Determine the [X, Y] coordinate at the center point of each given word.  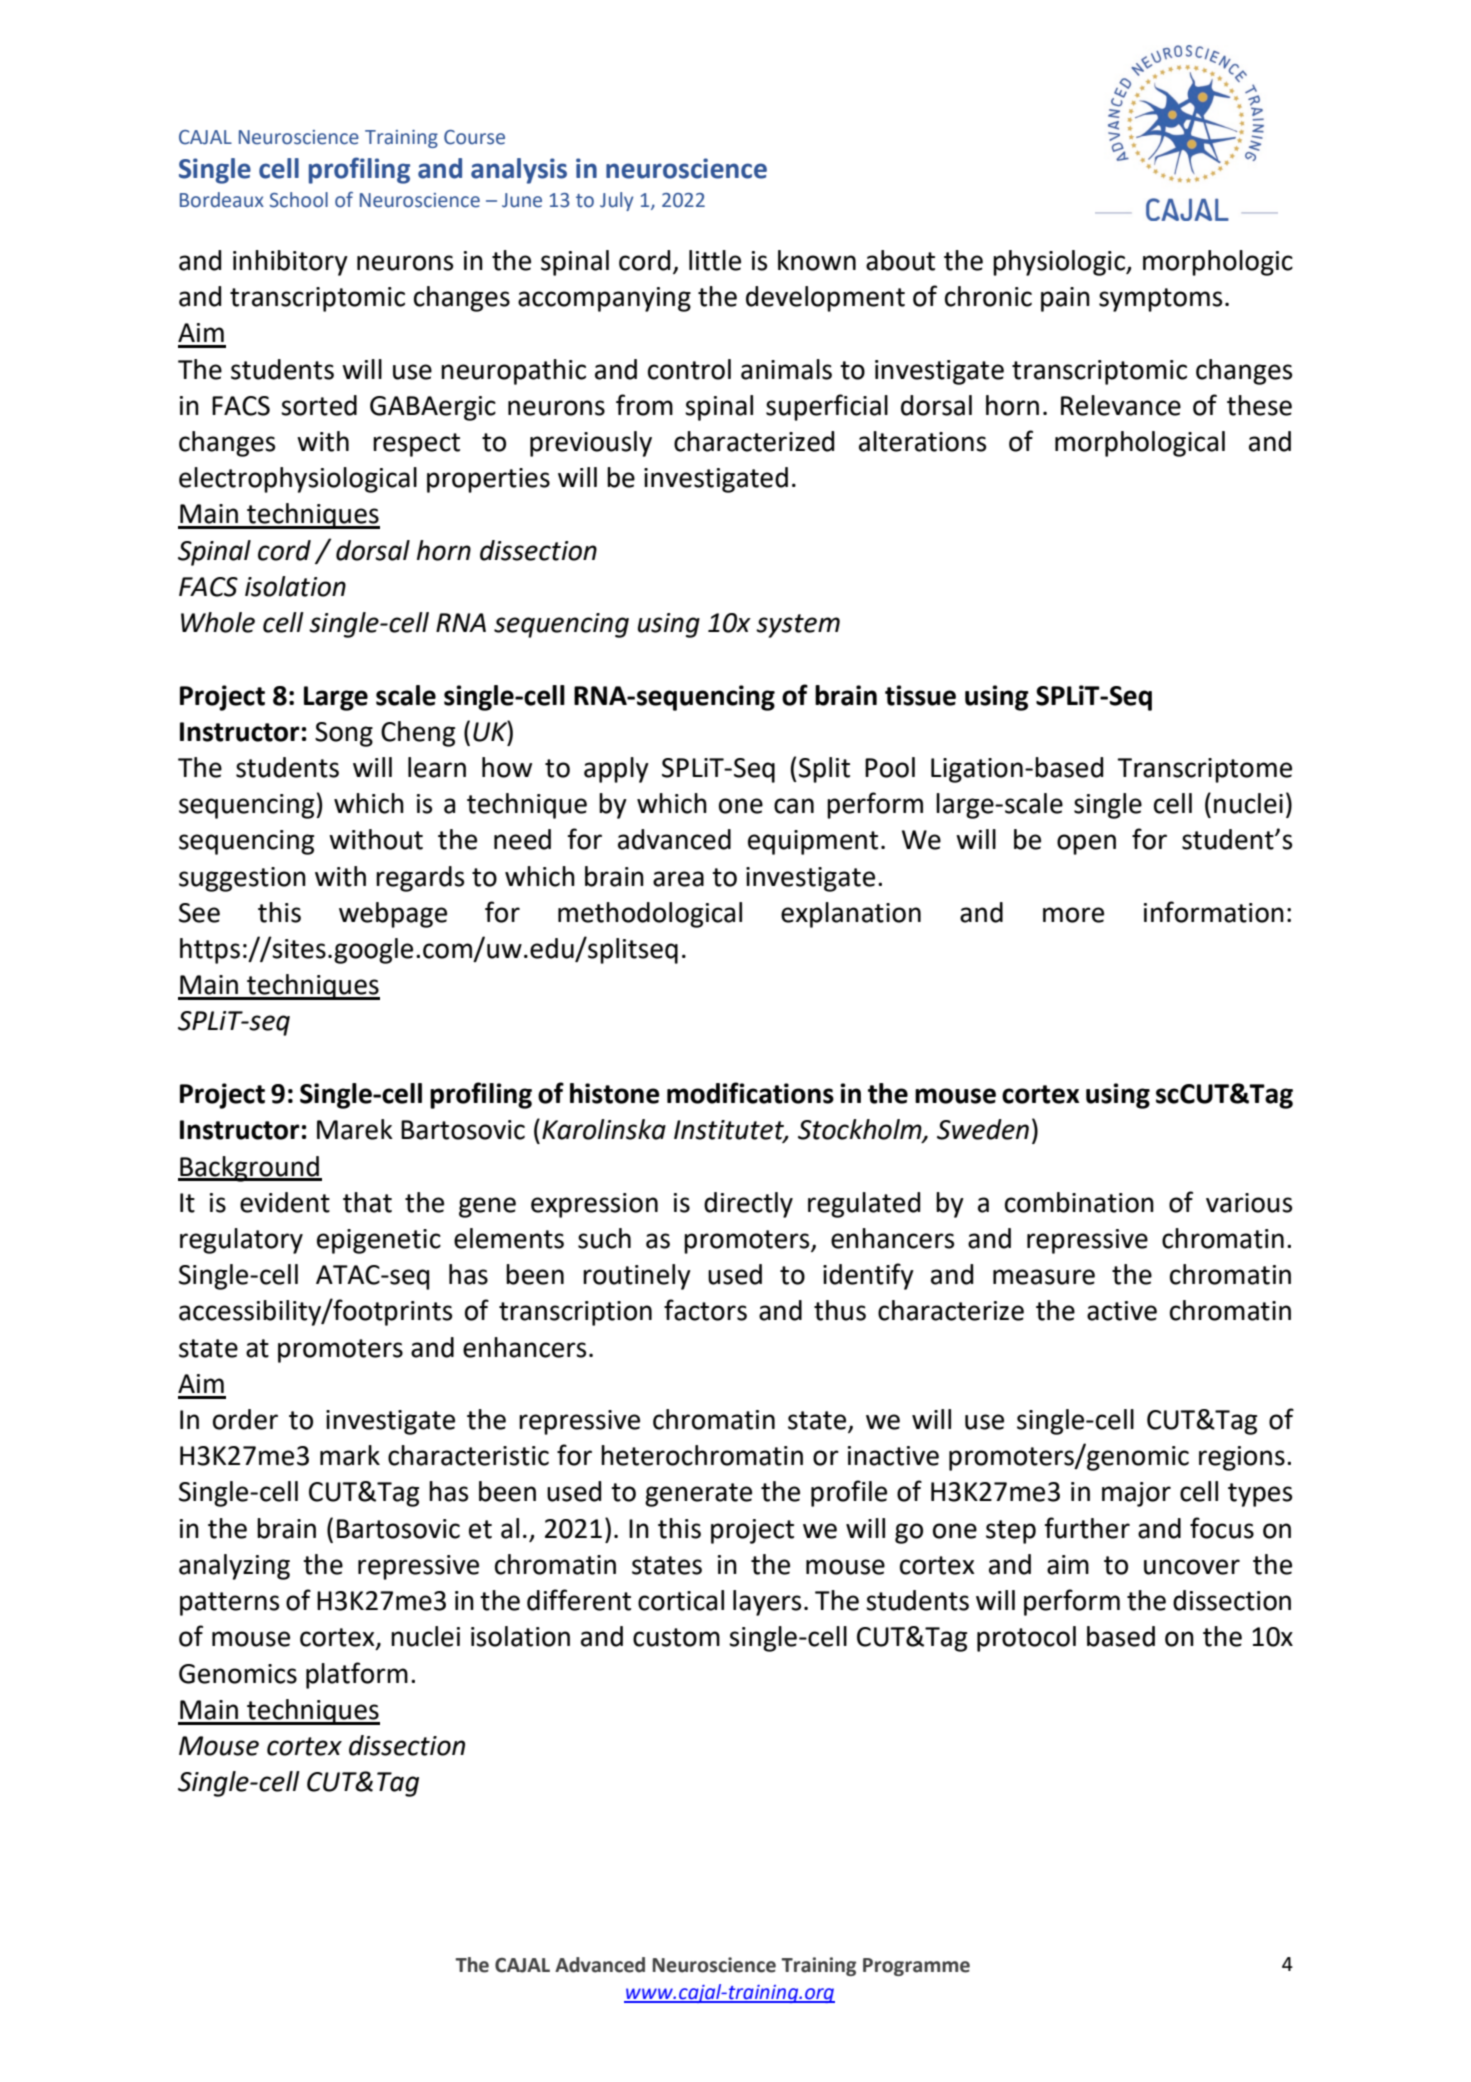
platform [357, 1675]
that [367, 1202]
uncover [1192, 1567]
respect [416, 445]
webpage [393, 915]
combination [1079, 1202]
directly [748, 1205]
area [678, 879]
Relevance [1121, 405]
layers [767, 1603]
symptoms [1160, 300]
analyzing [234, 1567]
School [299, 200]
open [1086, 844]
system [798, 626]
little [715, 260]
